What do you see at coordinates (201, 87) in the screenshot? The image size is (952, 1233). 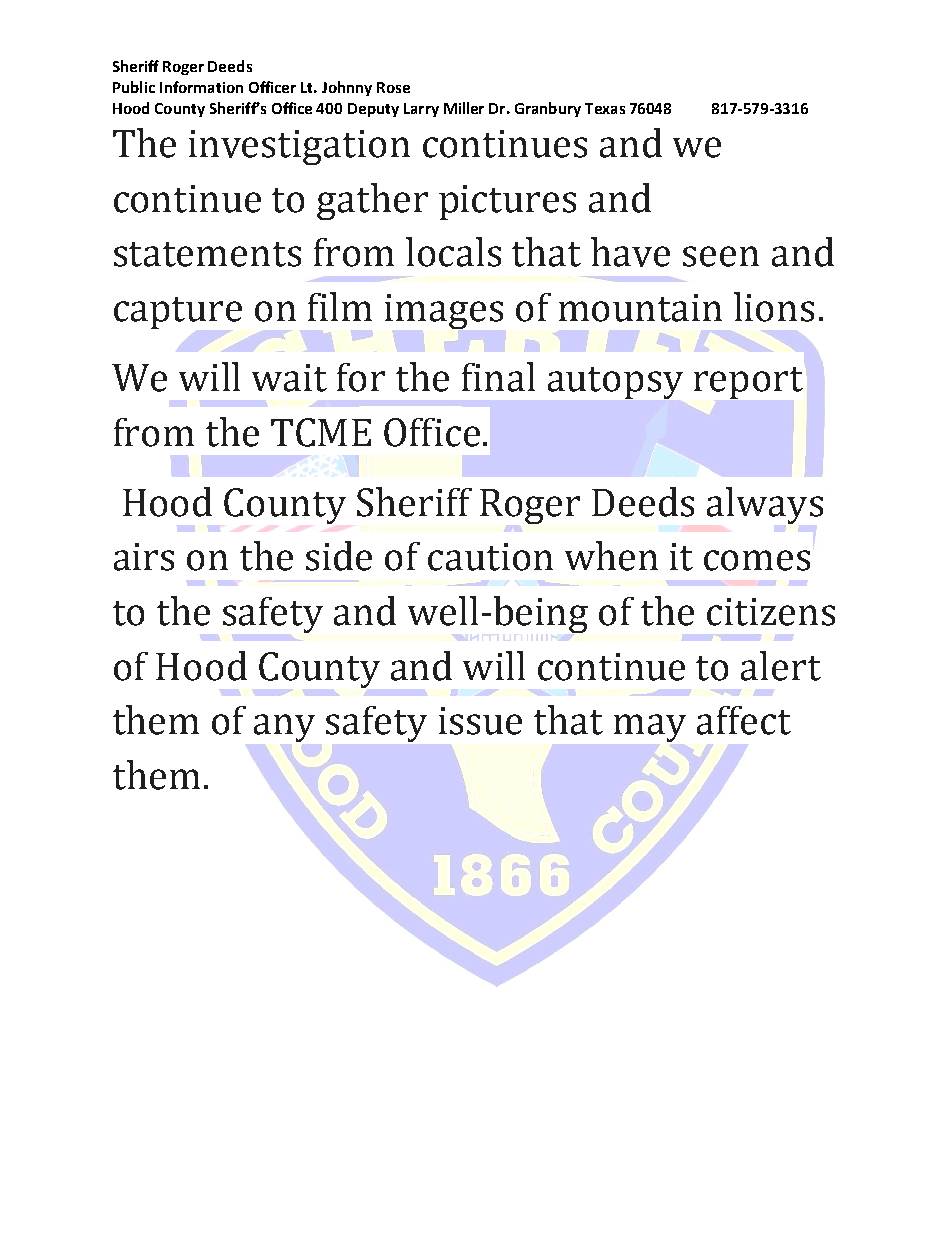 I see `Information` at bounding box center [201, 87].
